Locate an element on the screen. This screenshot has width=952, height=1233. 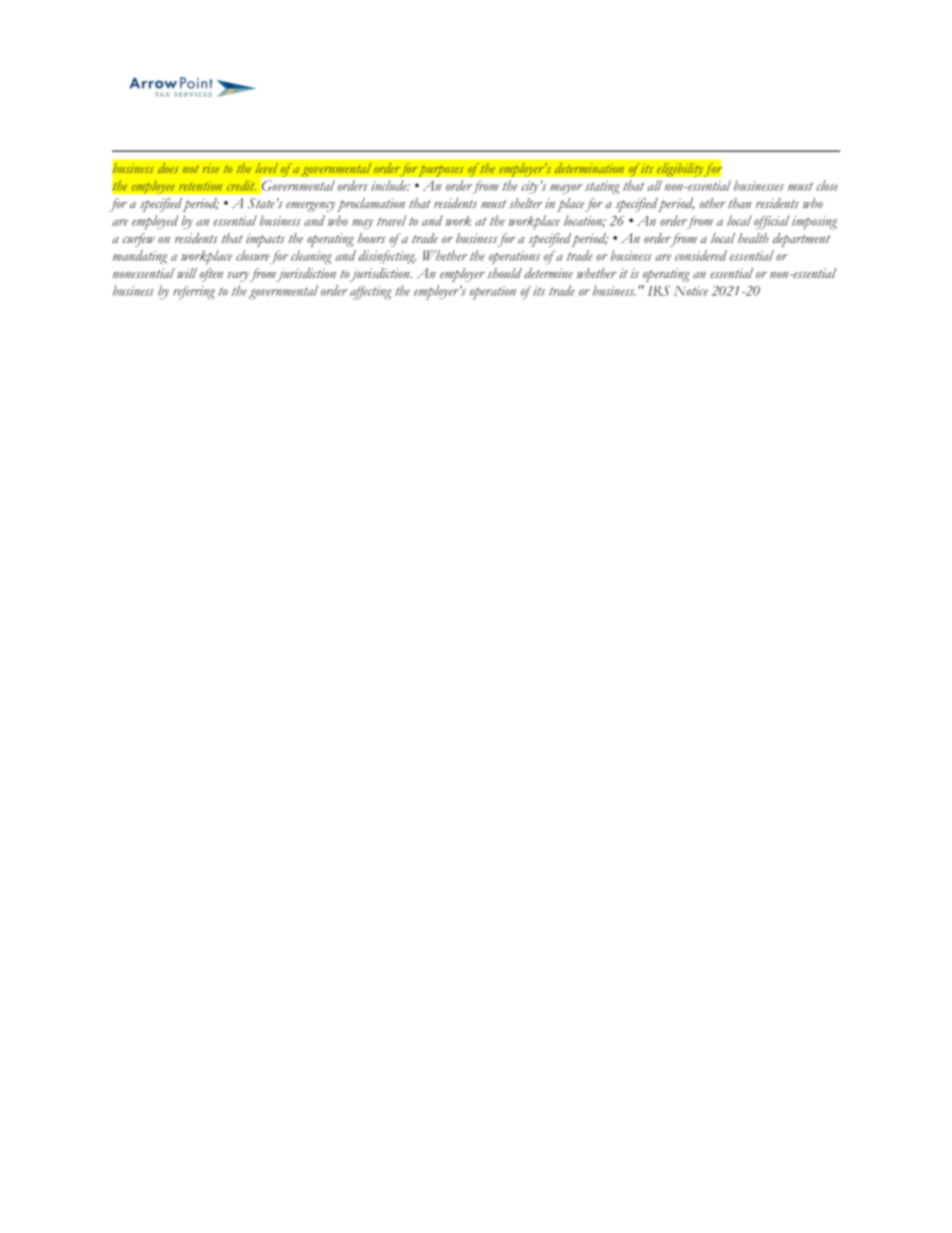
referring is located at coordinates (194, 293).
